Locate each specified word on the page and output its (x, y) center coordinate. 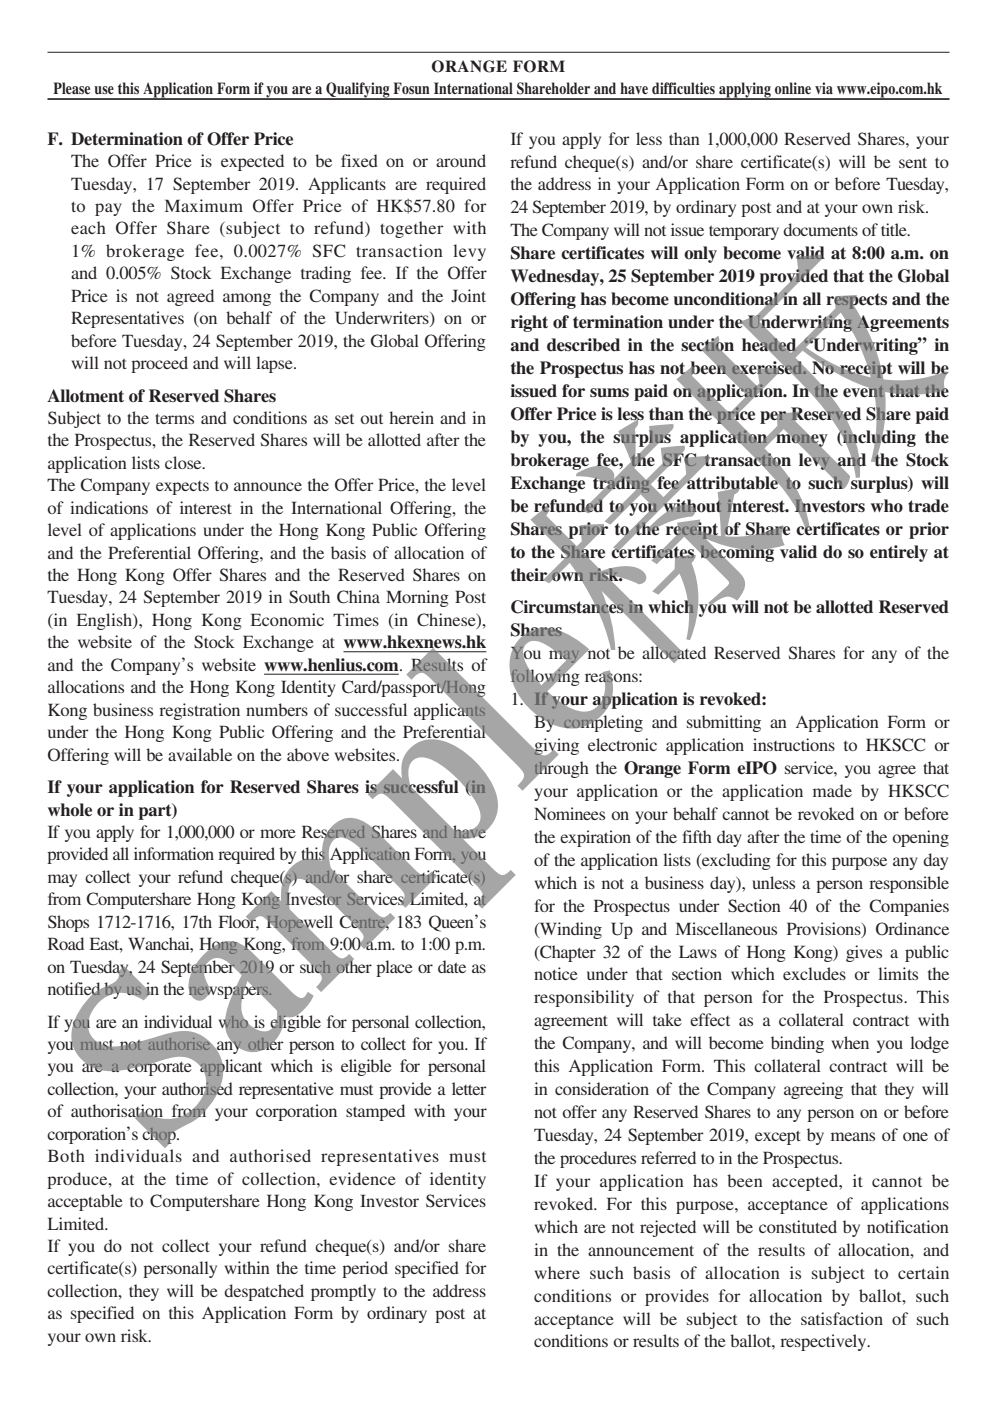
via (824, 88)
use (104, 90)
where (557, 1272)
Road (66, 943)
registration (199, 711)
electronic (622, 744)
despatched (264, 1292)
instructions (794, 744)
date (452, 966)
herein (411, 417)
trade (928, 506)
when (850, 1042)
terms (174, 418)
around (461, 160)
